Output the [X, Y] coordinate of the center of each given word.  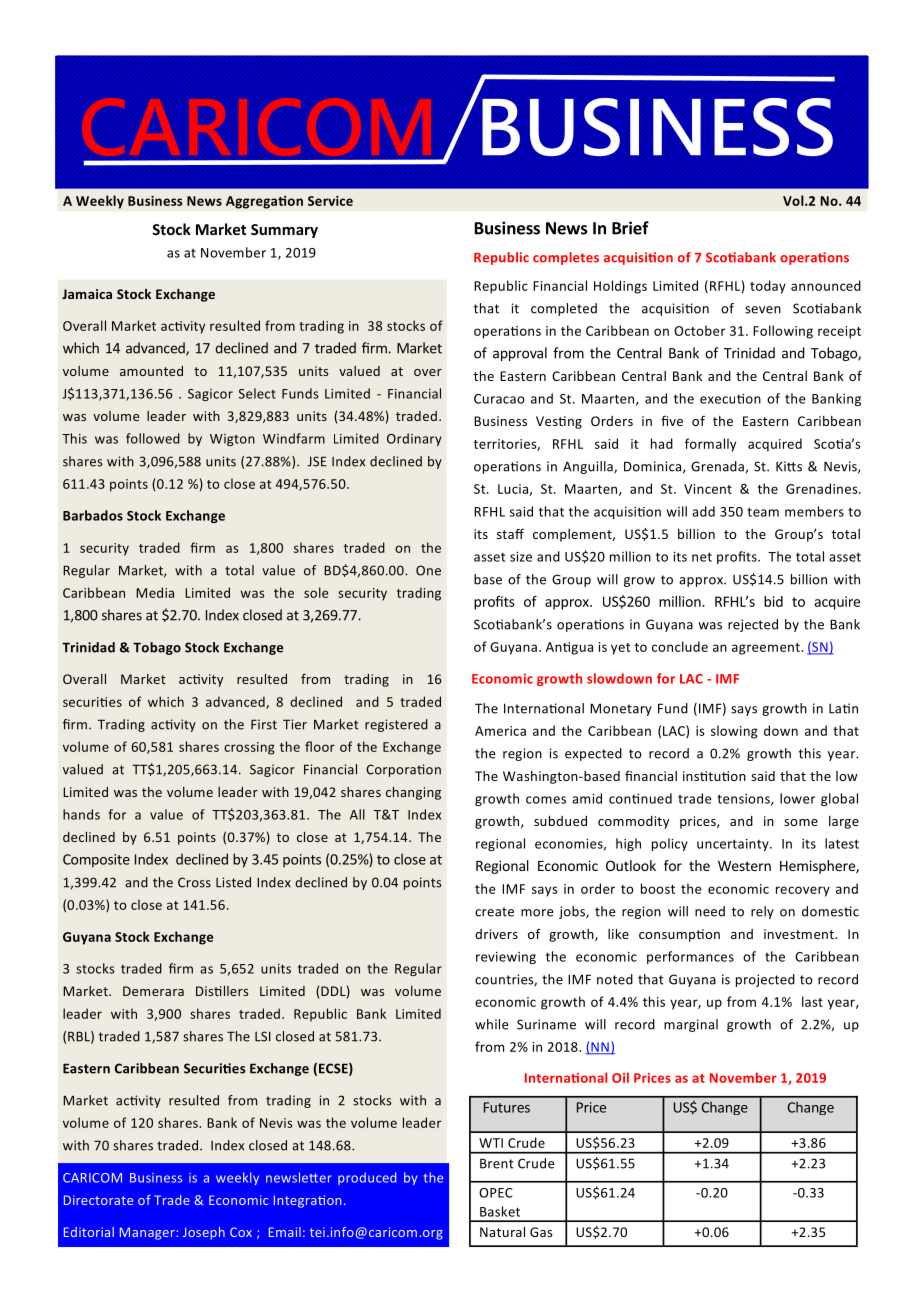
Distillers [222, 991]
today [768, 287]
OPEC [496, 1193]
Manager [148, 1233]
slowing [734, 732]
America [500, 731]
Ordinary [414, 439]
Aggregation [264, 202]
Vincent [708, 489]
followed [153, 438]
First [264, 724]
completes [566, 258]
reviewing [506, 958]
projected [765, 980]
